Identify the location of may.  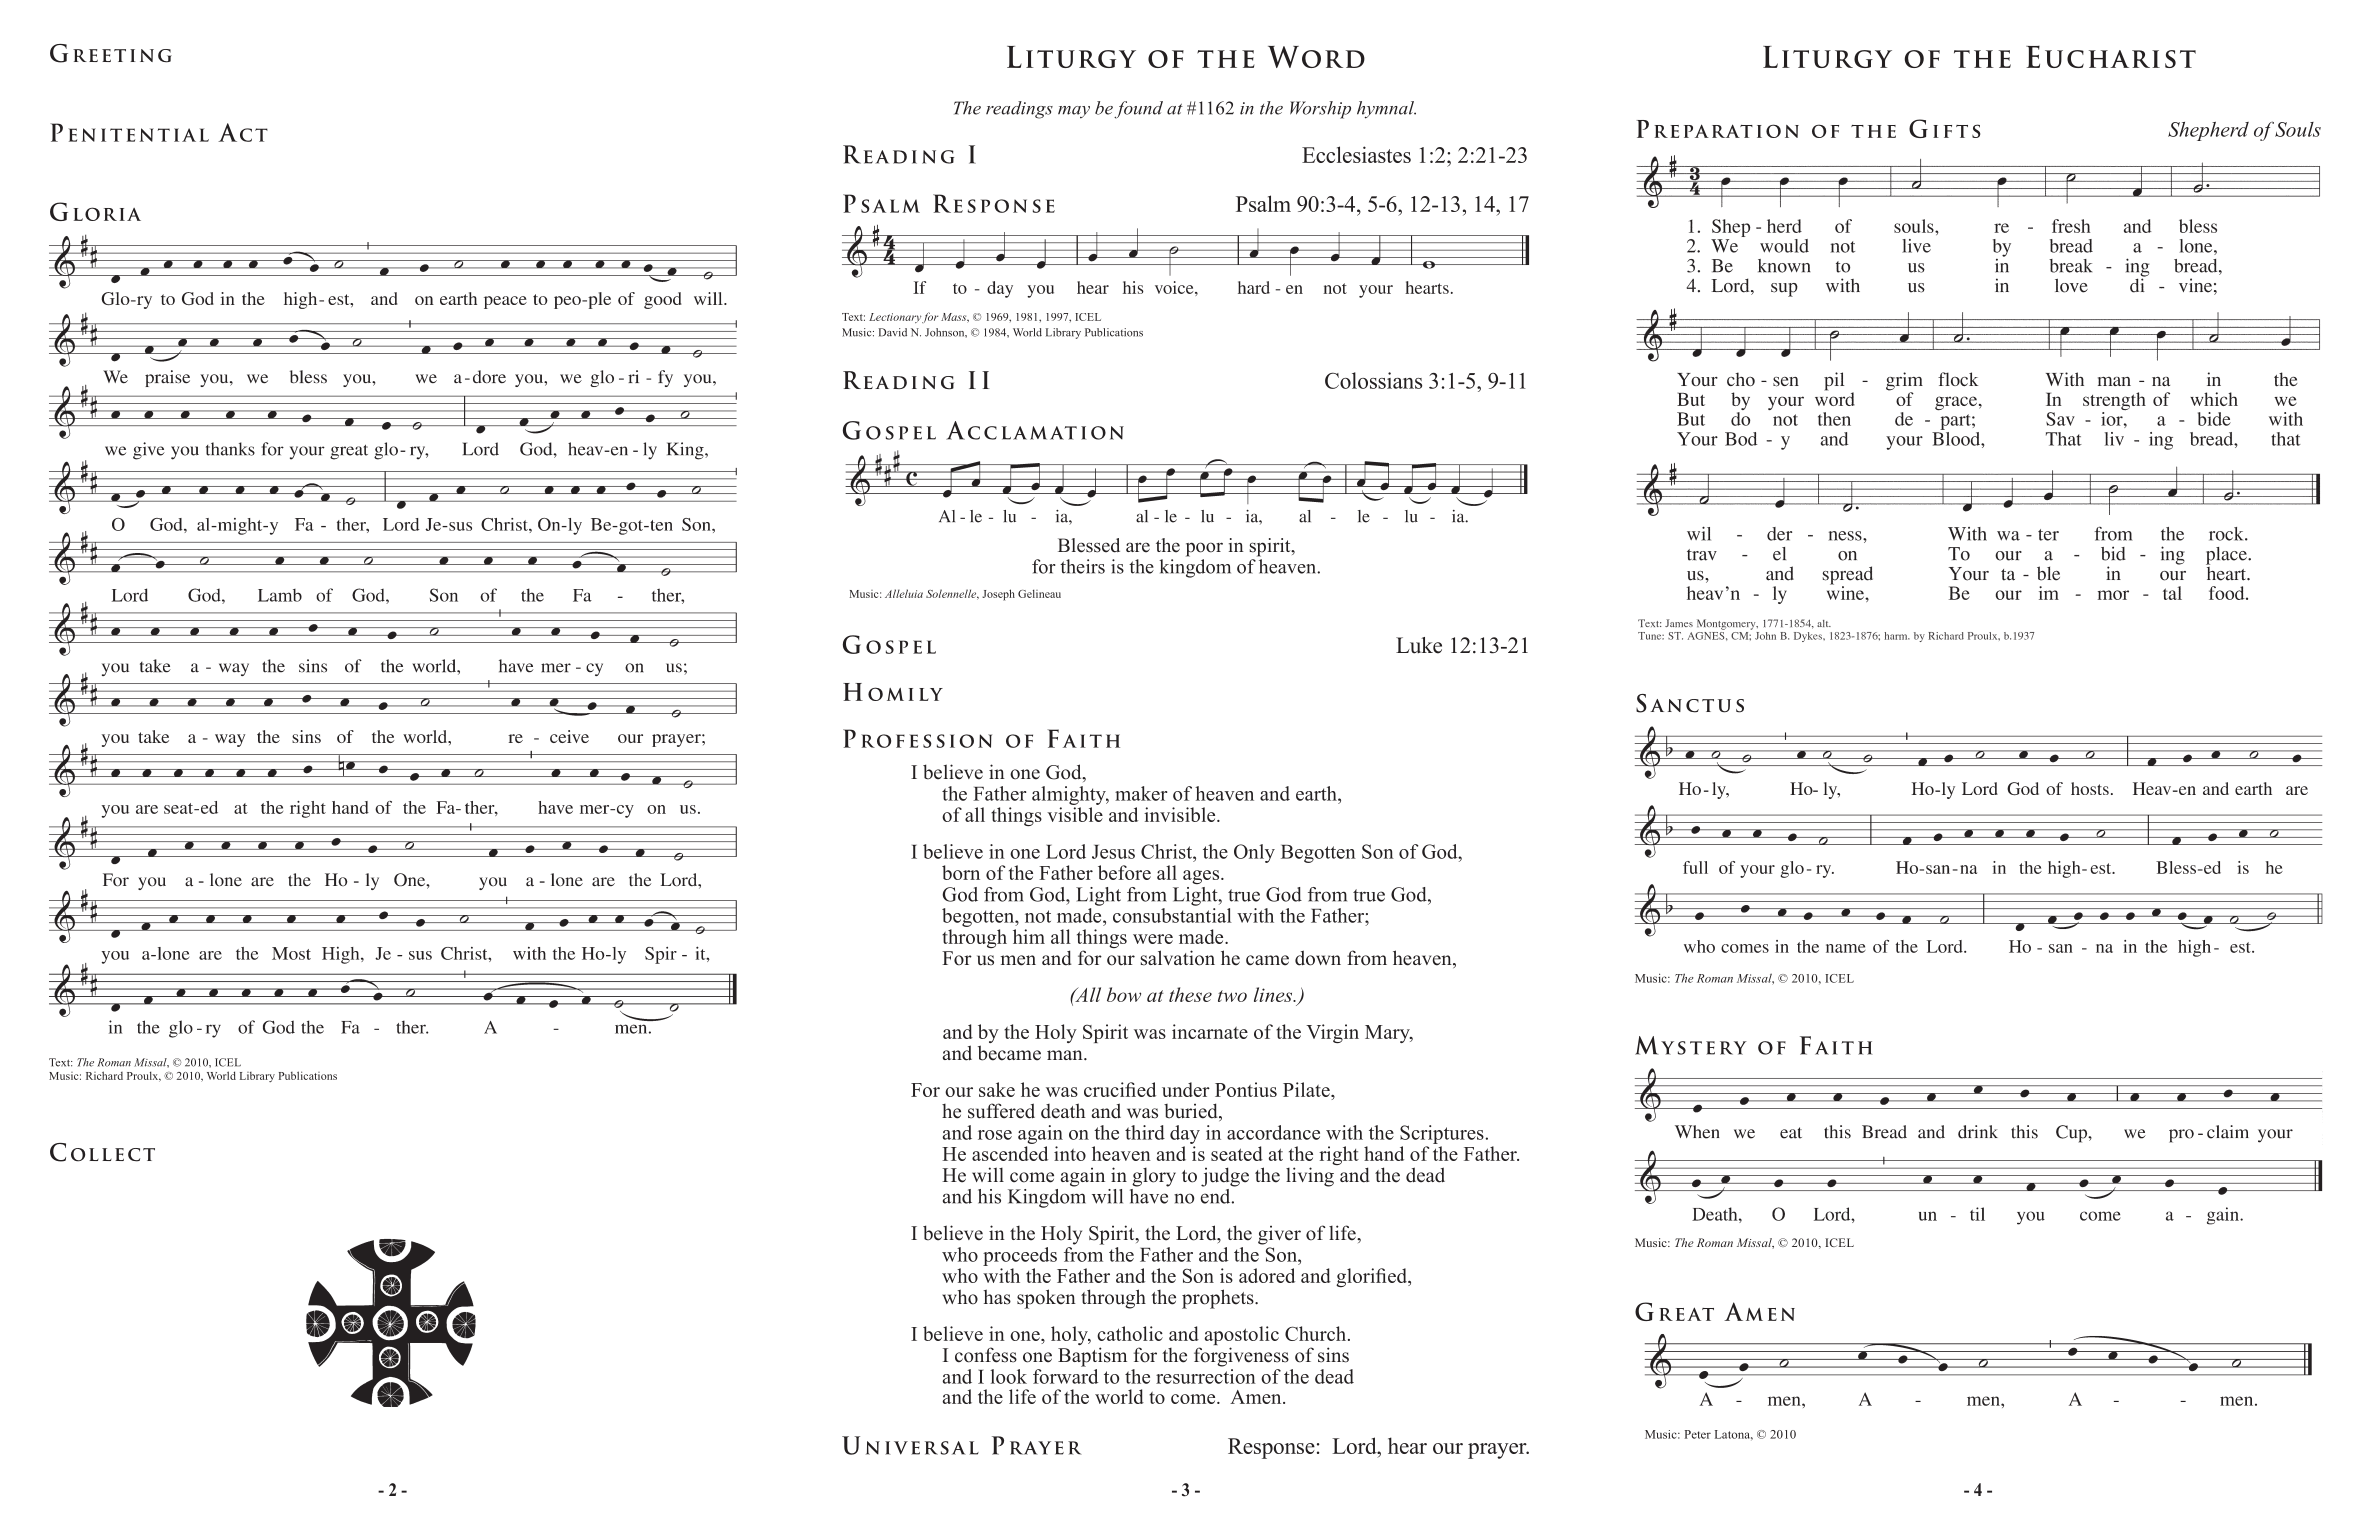
(1074, 112).
